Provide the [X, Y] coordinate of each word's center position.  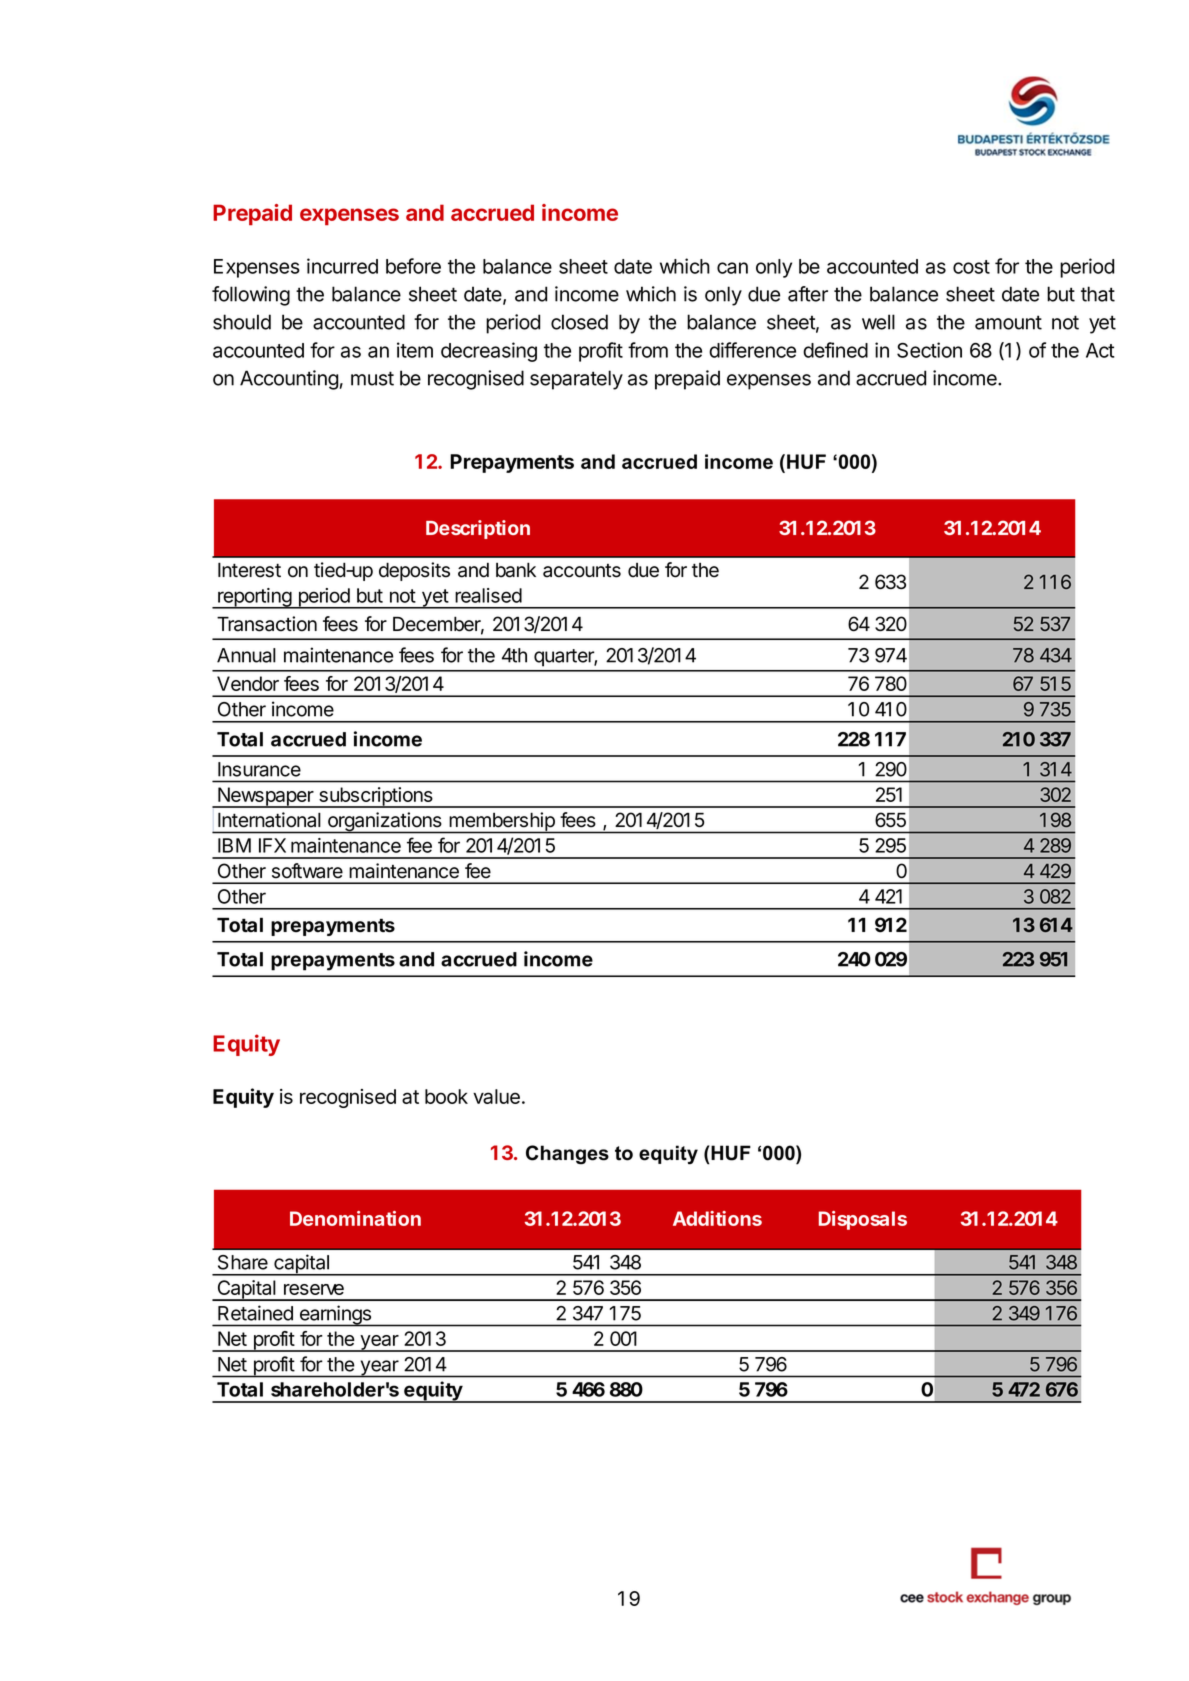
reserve [314, 1289]
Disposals [863, 1220]
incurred [342, 266]
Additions [717, 1218]
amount [1008, 322]
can [732, 268]
